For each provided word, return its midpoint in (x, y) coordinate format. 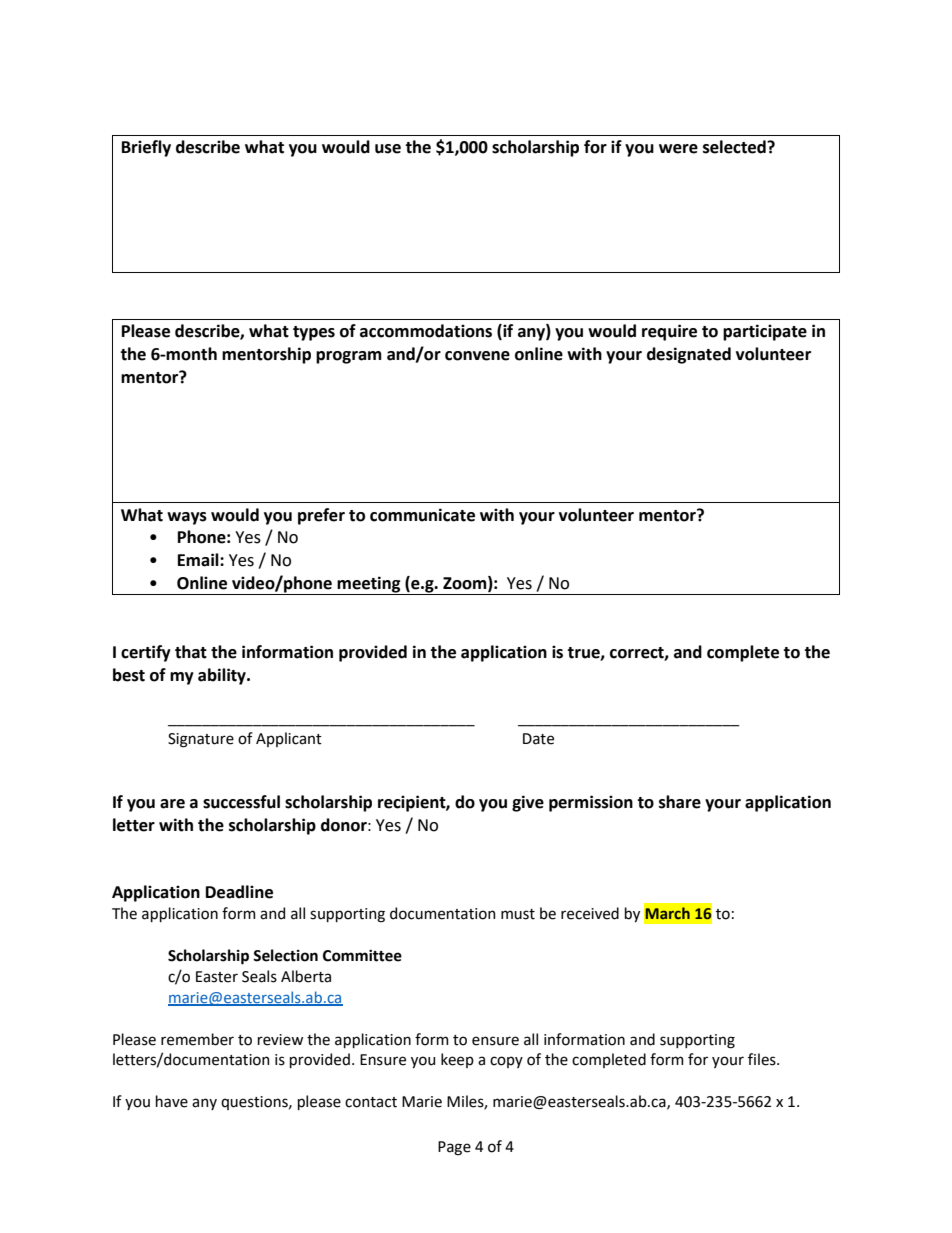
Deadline (239, 892)
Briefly (146, 148)
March (668, 913)
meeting (369, 585)
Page (454, 1148)
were (678, 149)
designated (689, 355)
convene (477, 356)
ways (187, 518)
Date (538, 739)
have (172, 1101)
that (191, 652)
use (388, 149)
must (518, 914)
